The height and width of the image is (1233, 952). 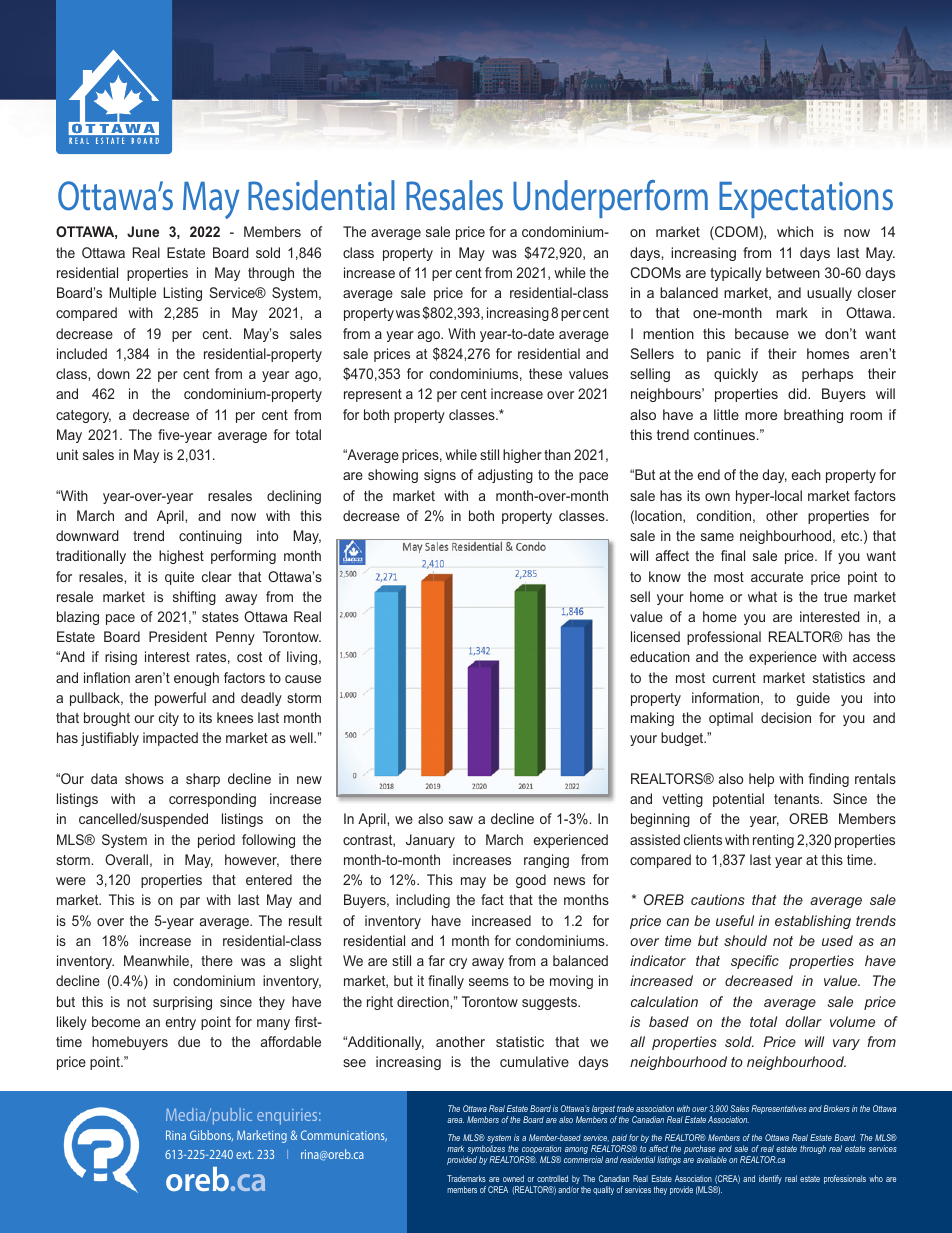 I want to click on January, so click(x=430, y=841).
